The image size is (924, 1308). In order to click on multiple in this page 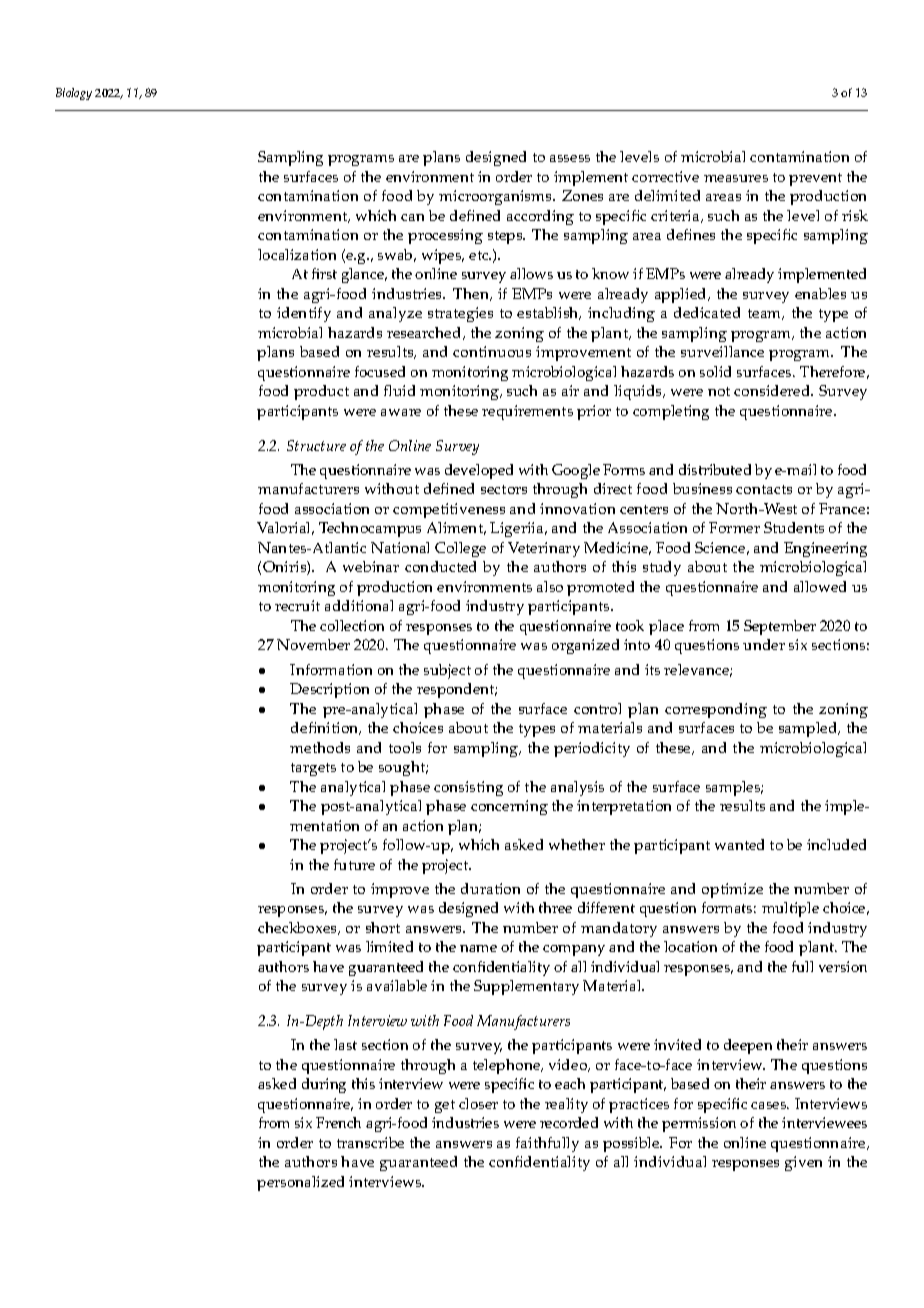, I will do `click(790, 909)`.
